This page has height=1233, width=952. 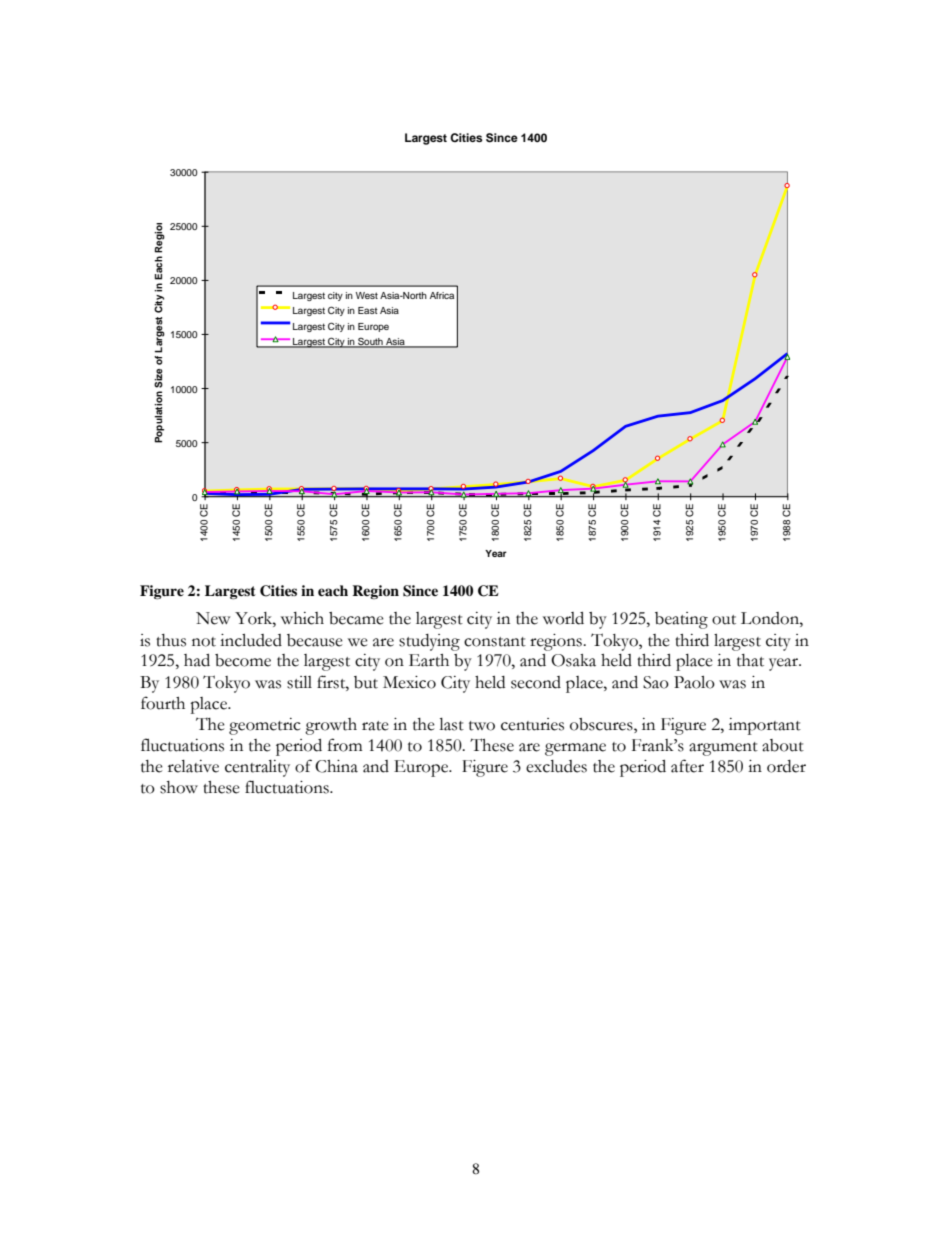 I want to click on Africa, so click(x=442, y=295).
